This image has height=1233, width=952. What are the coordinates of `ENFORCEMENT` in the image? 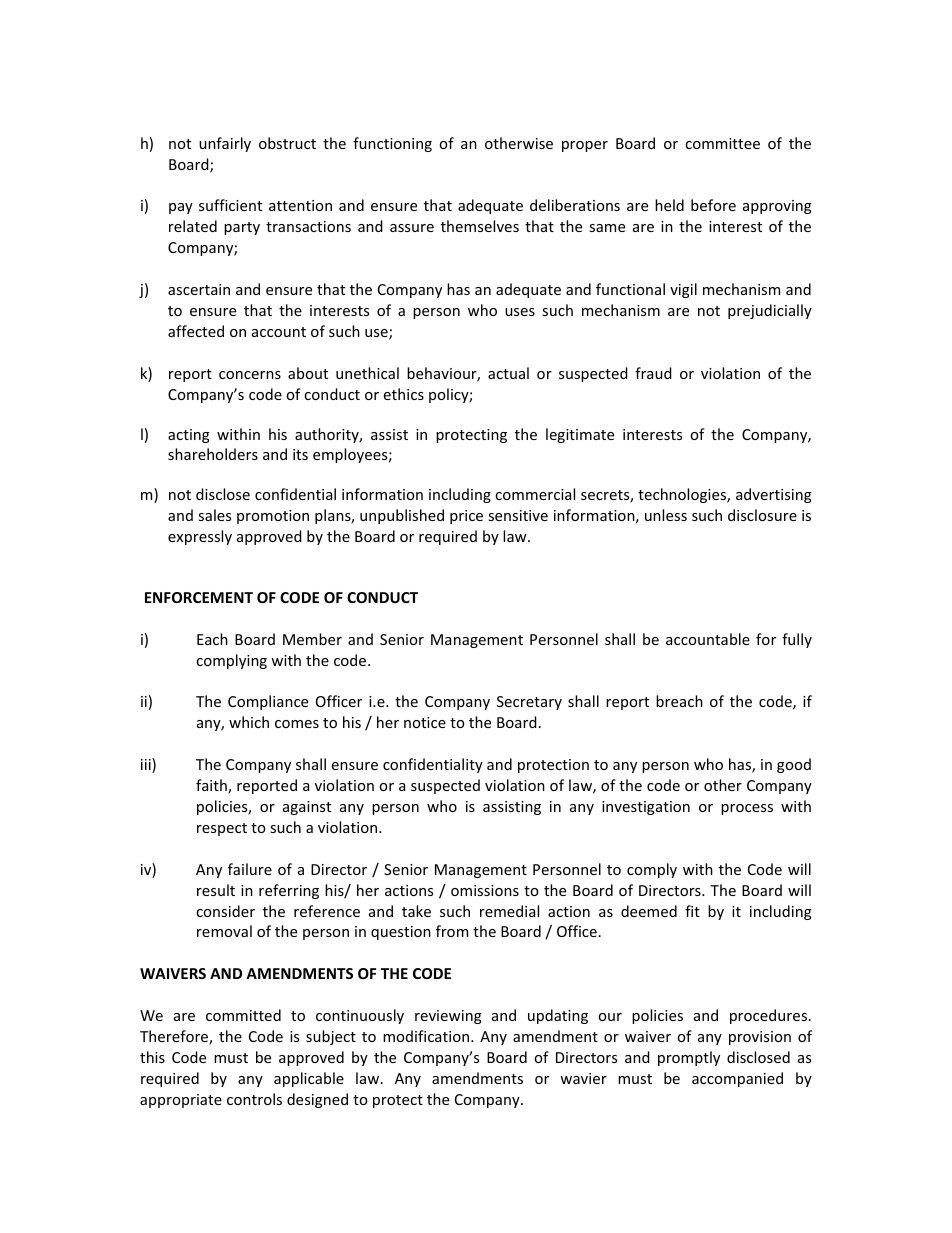 It's located at (199, 597).
